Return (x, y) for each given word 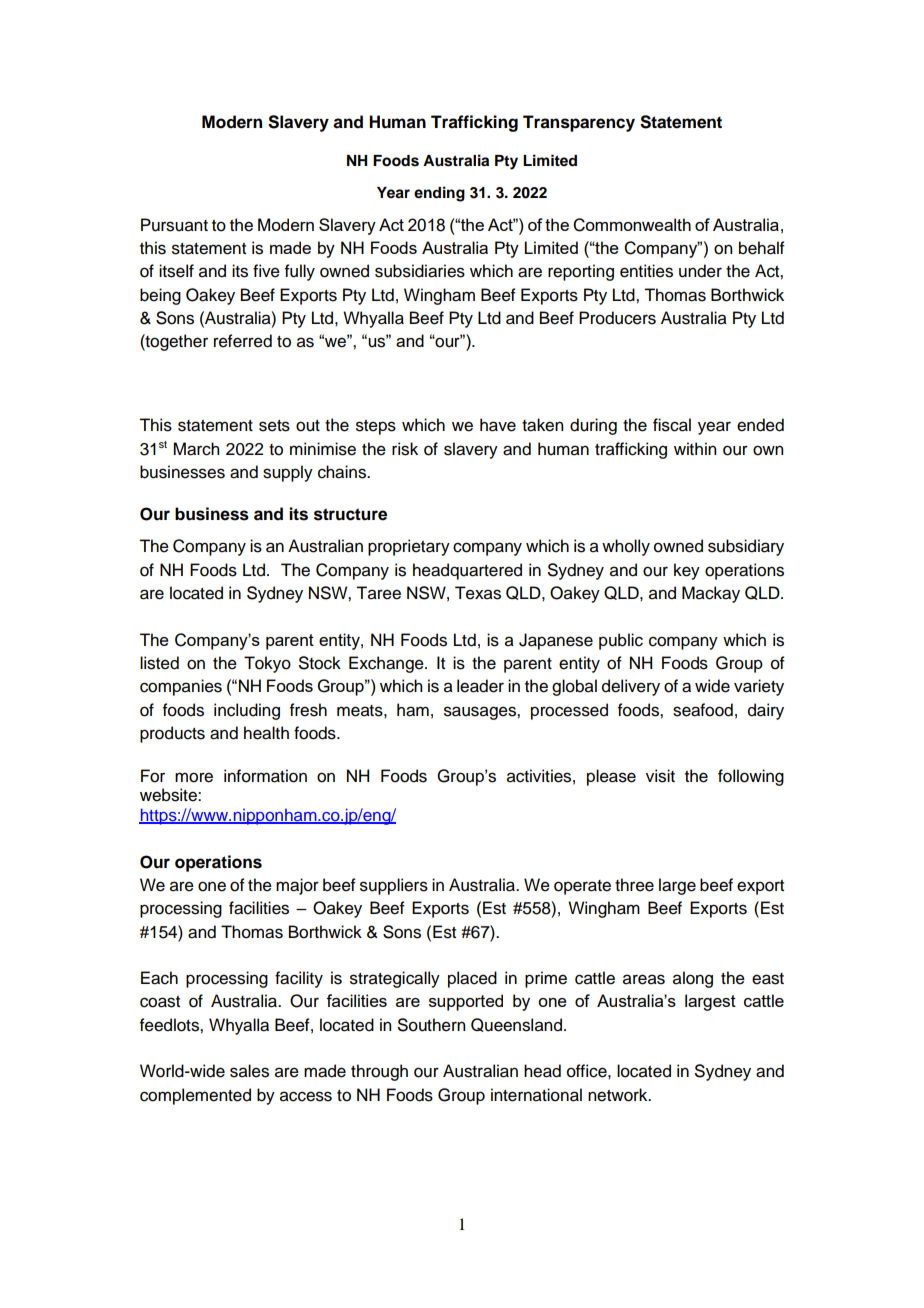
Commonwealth (632, 225)
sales (249, 1071)
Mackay (711, 594)
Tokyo (267, 664)
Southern (431, 1025)
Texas (478, 593)
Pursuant (174, 225)
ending (439, 194)
